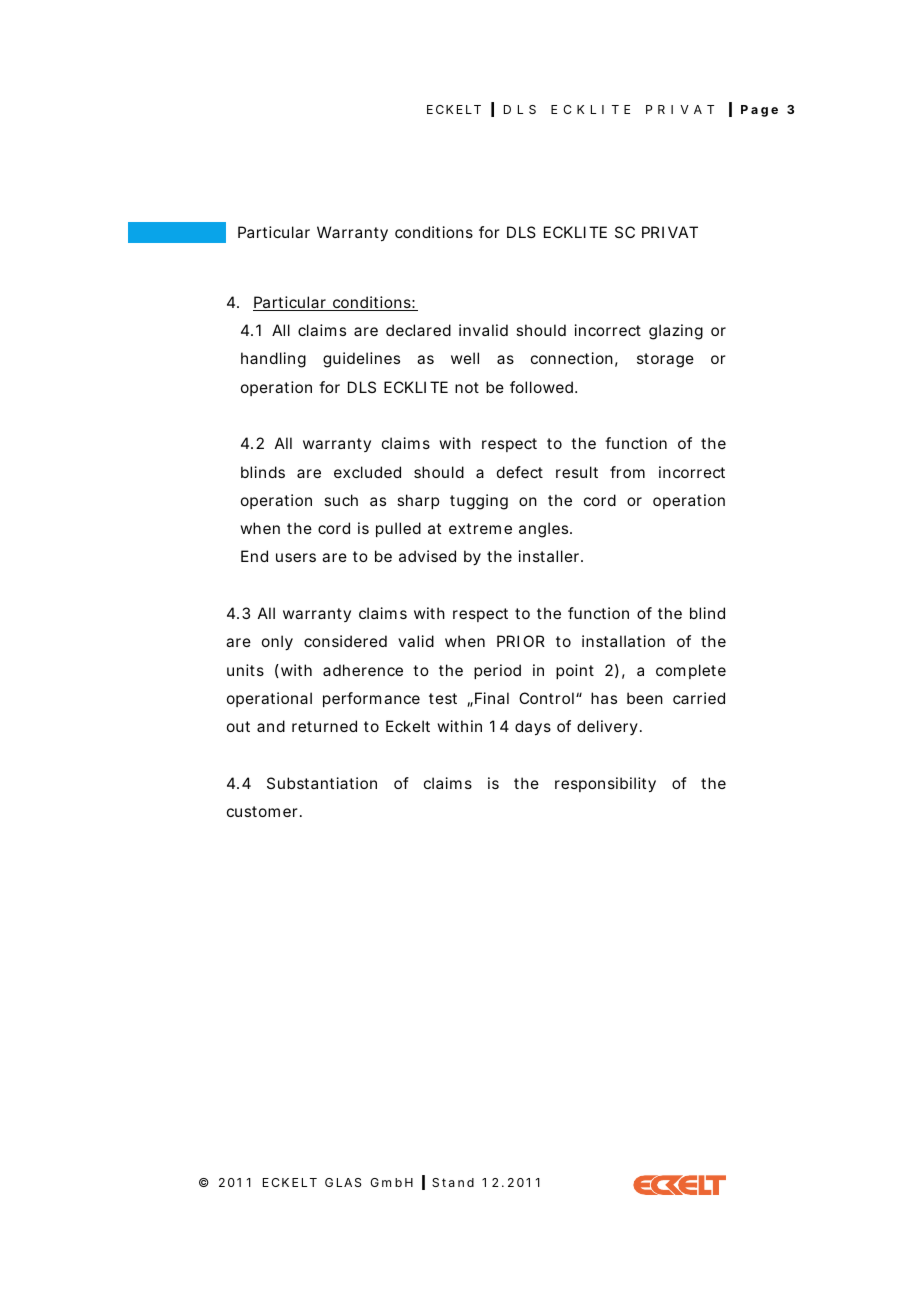 The image size is (924, 1308). What do you see at coordinates (418, 330) in the screenshot?
I see `declared` at bounding box center [418, 330].
